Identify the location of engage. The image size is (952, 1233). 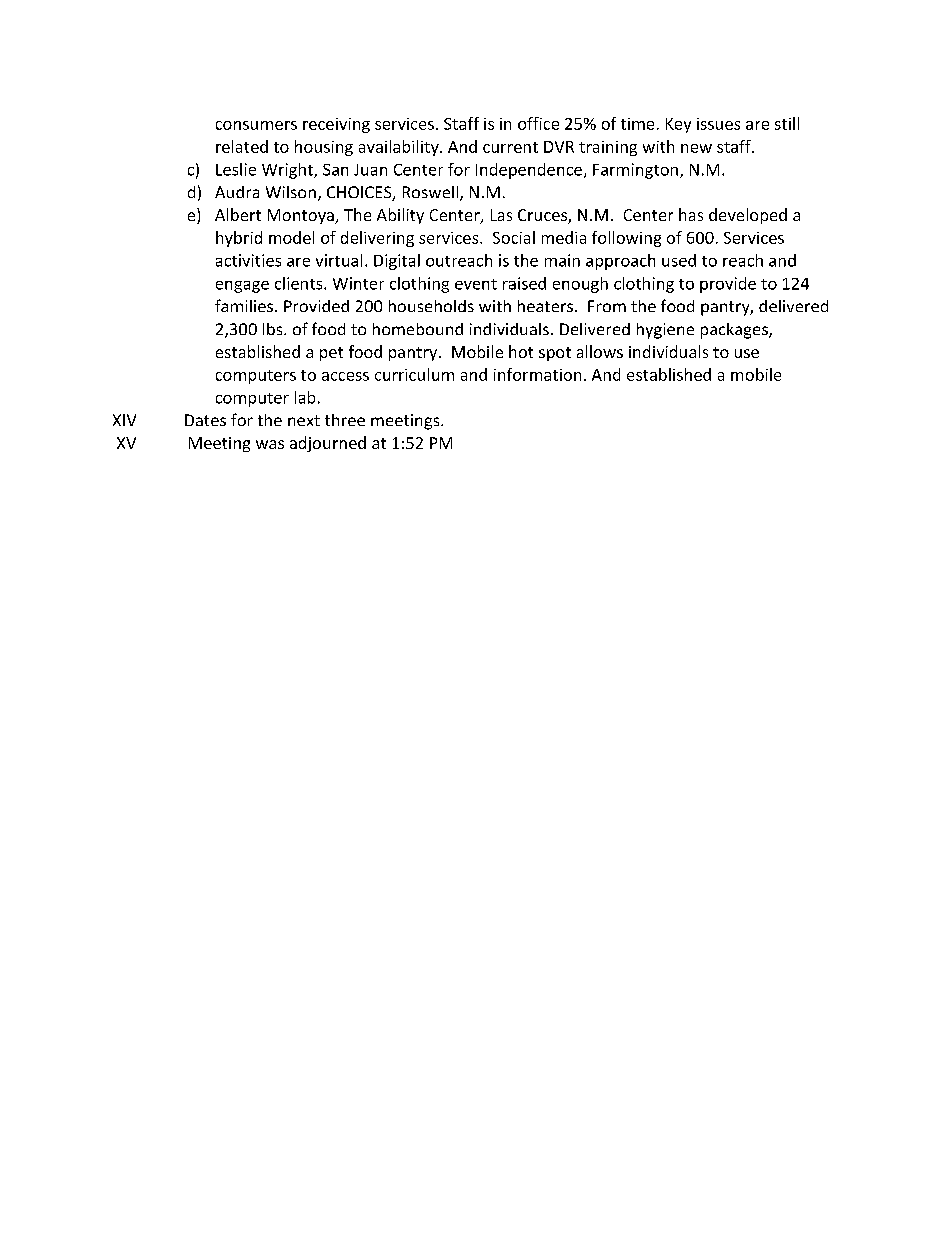
(242, 287).
